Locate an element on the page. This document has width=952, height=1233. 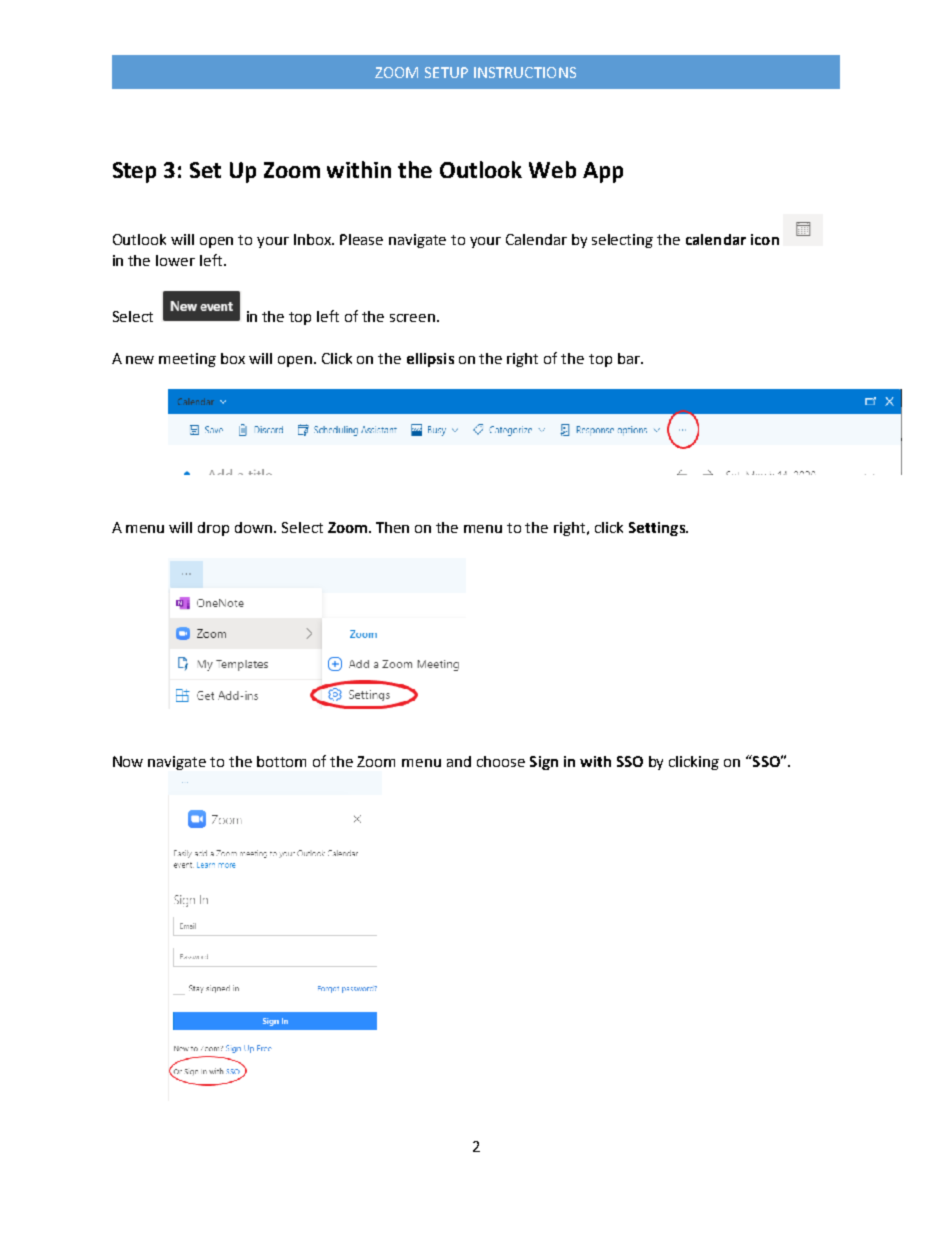
meeting is located at coordinates (187, 360).
